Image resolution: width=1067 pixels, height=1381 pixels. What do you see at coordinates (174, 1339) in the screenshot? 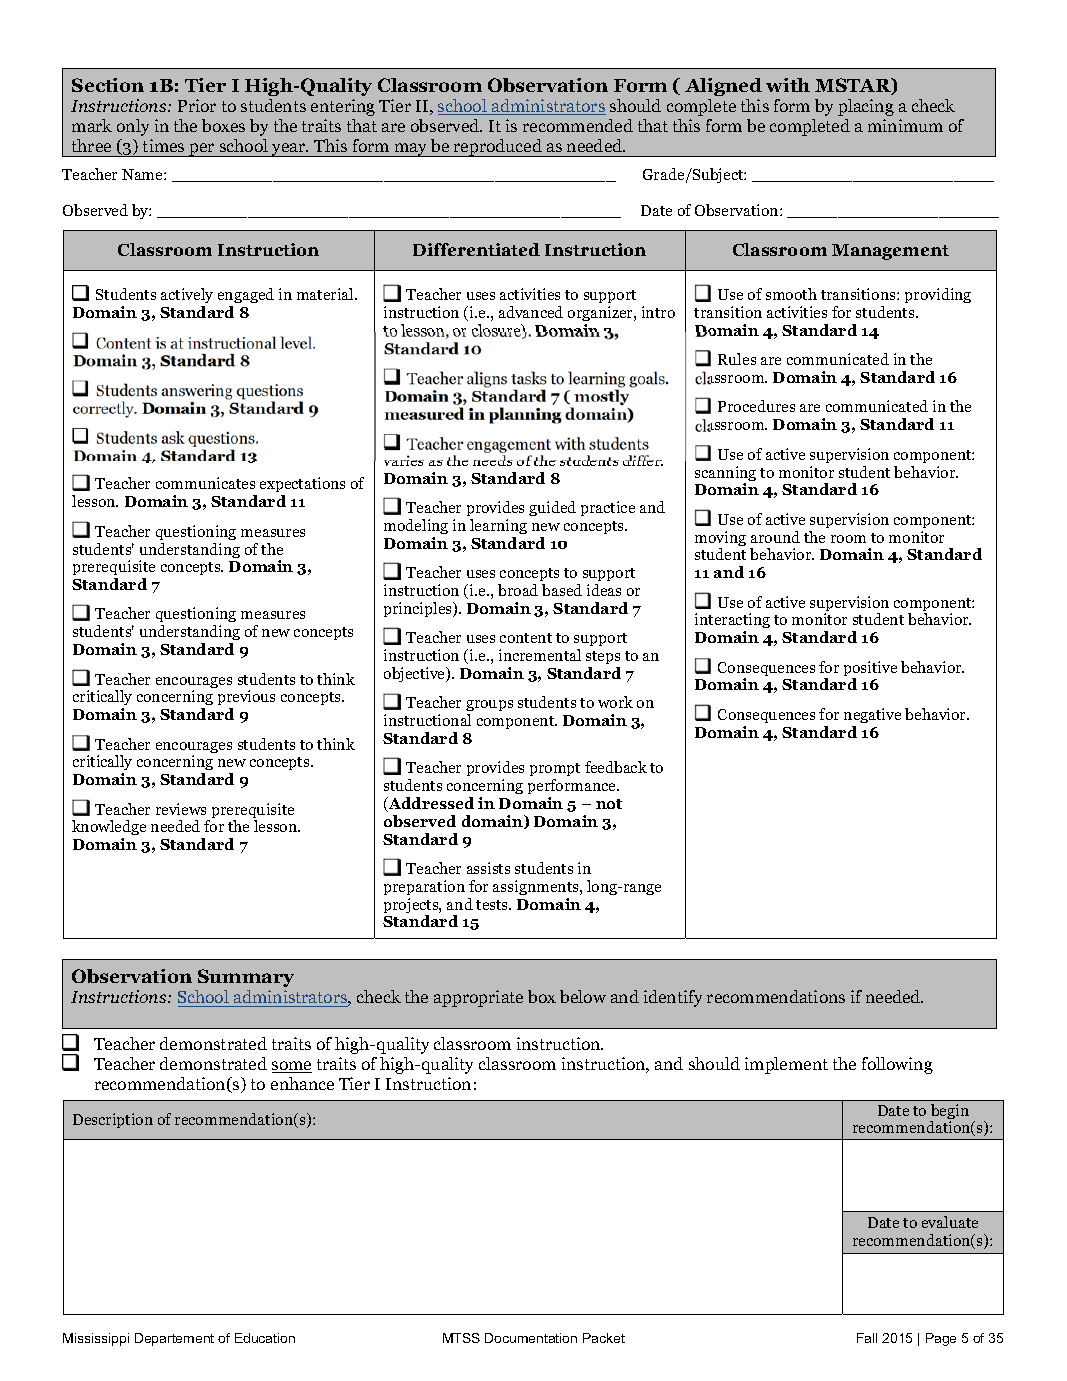
I see `Departement` at bounding box center [174, 1339].
